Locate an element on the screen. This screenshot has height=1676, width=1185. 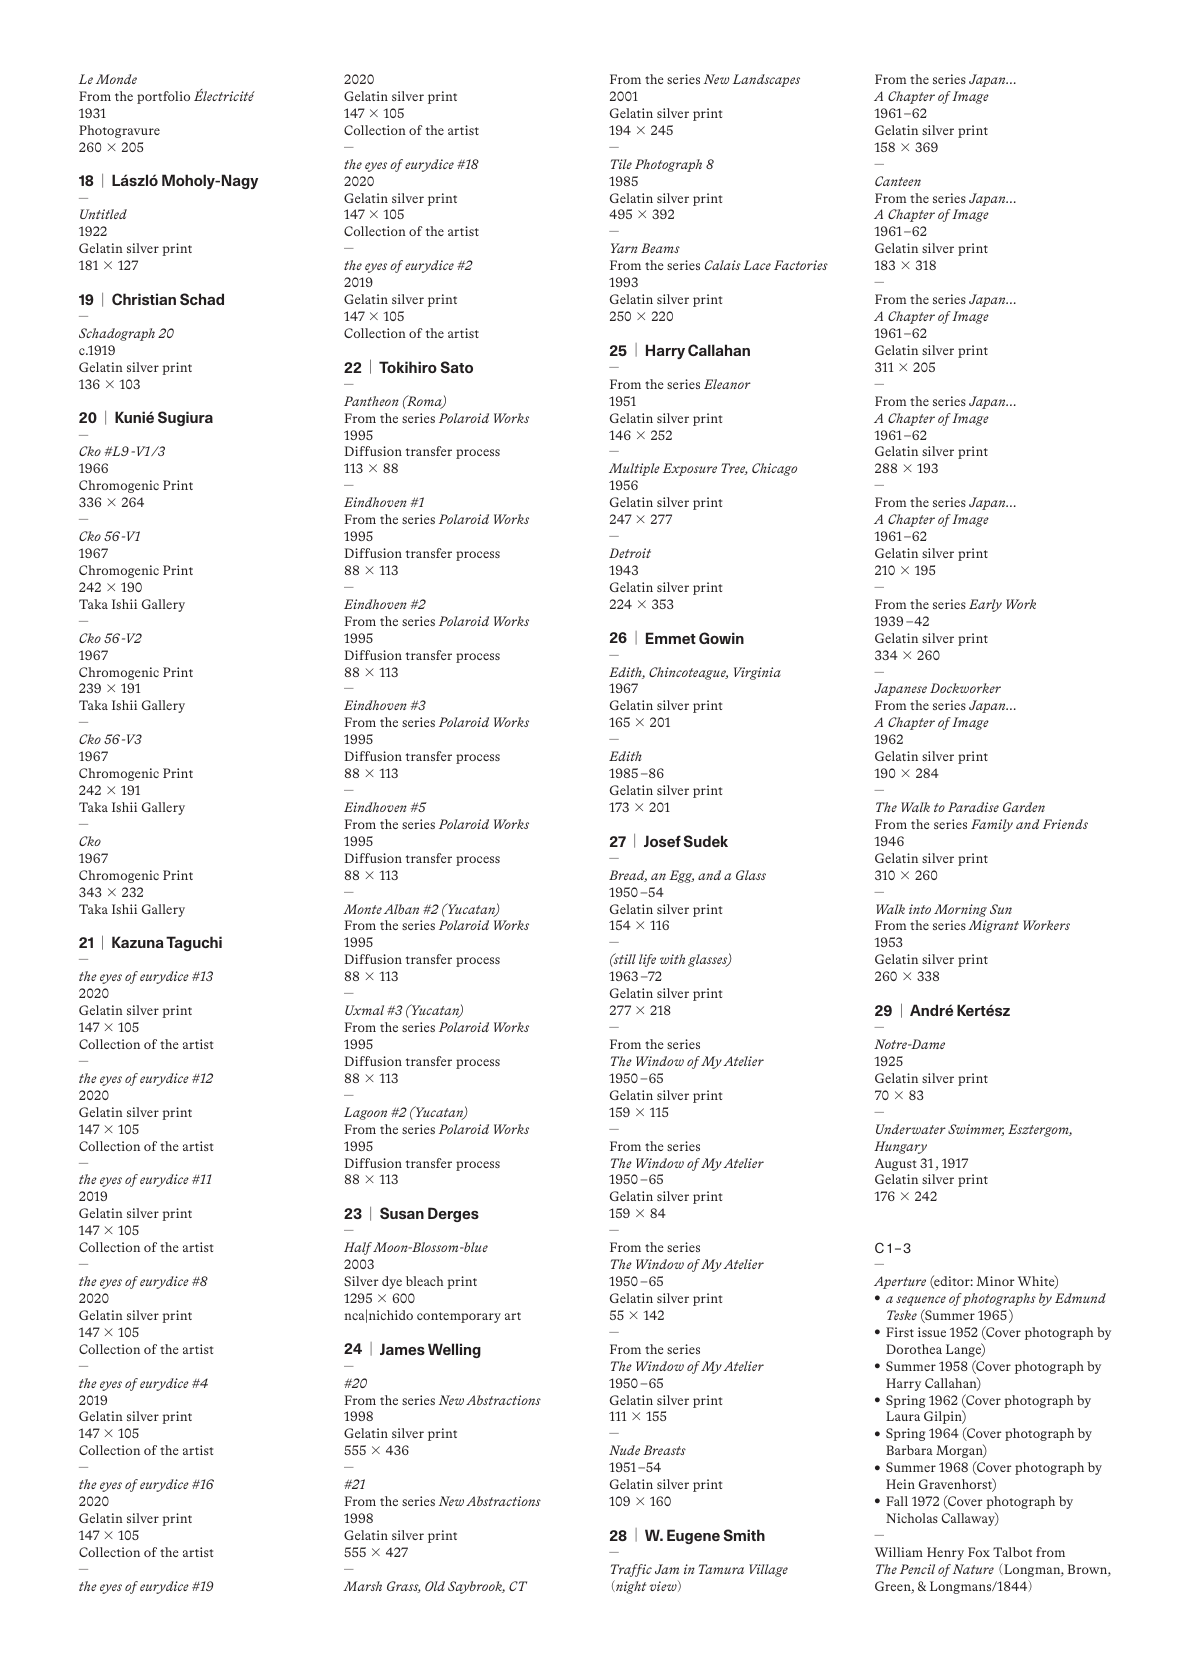
Family is located at coordinates (992, 825).
